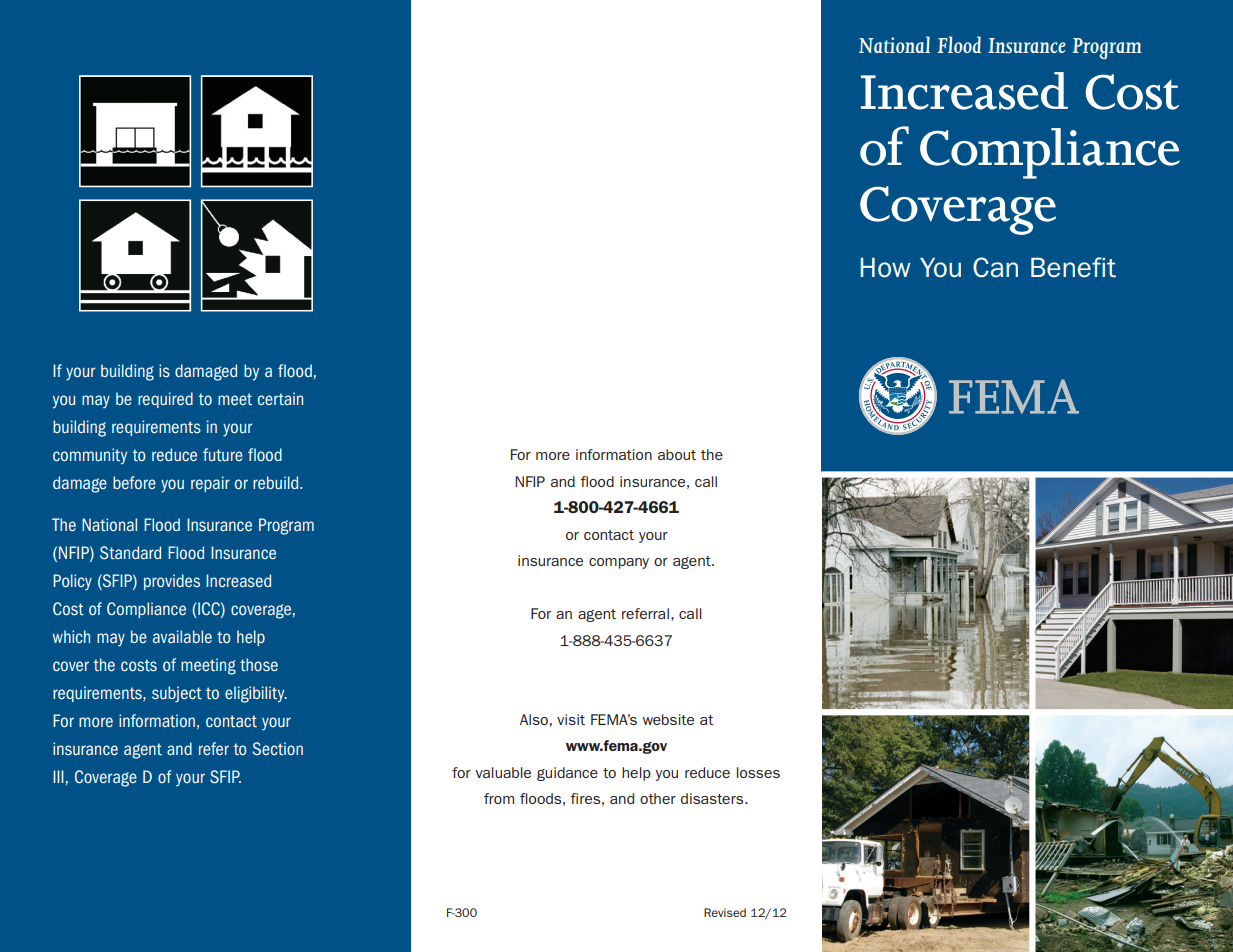 The height and width of the image is (952, 1233). Describe the element at coordinates (713, 798) in the image. I see `disasters` at that location.
